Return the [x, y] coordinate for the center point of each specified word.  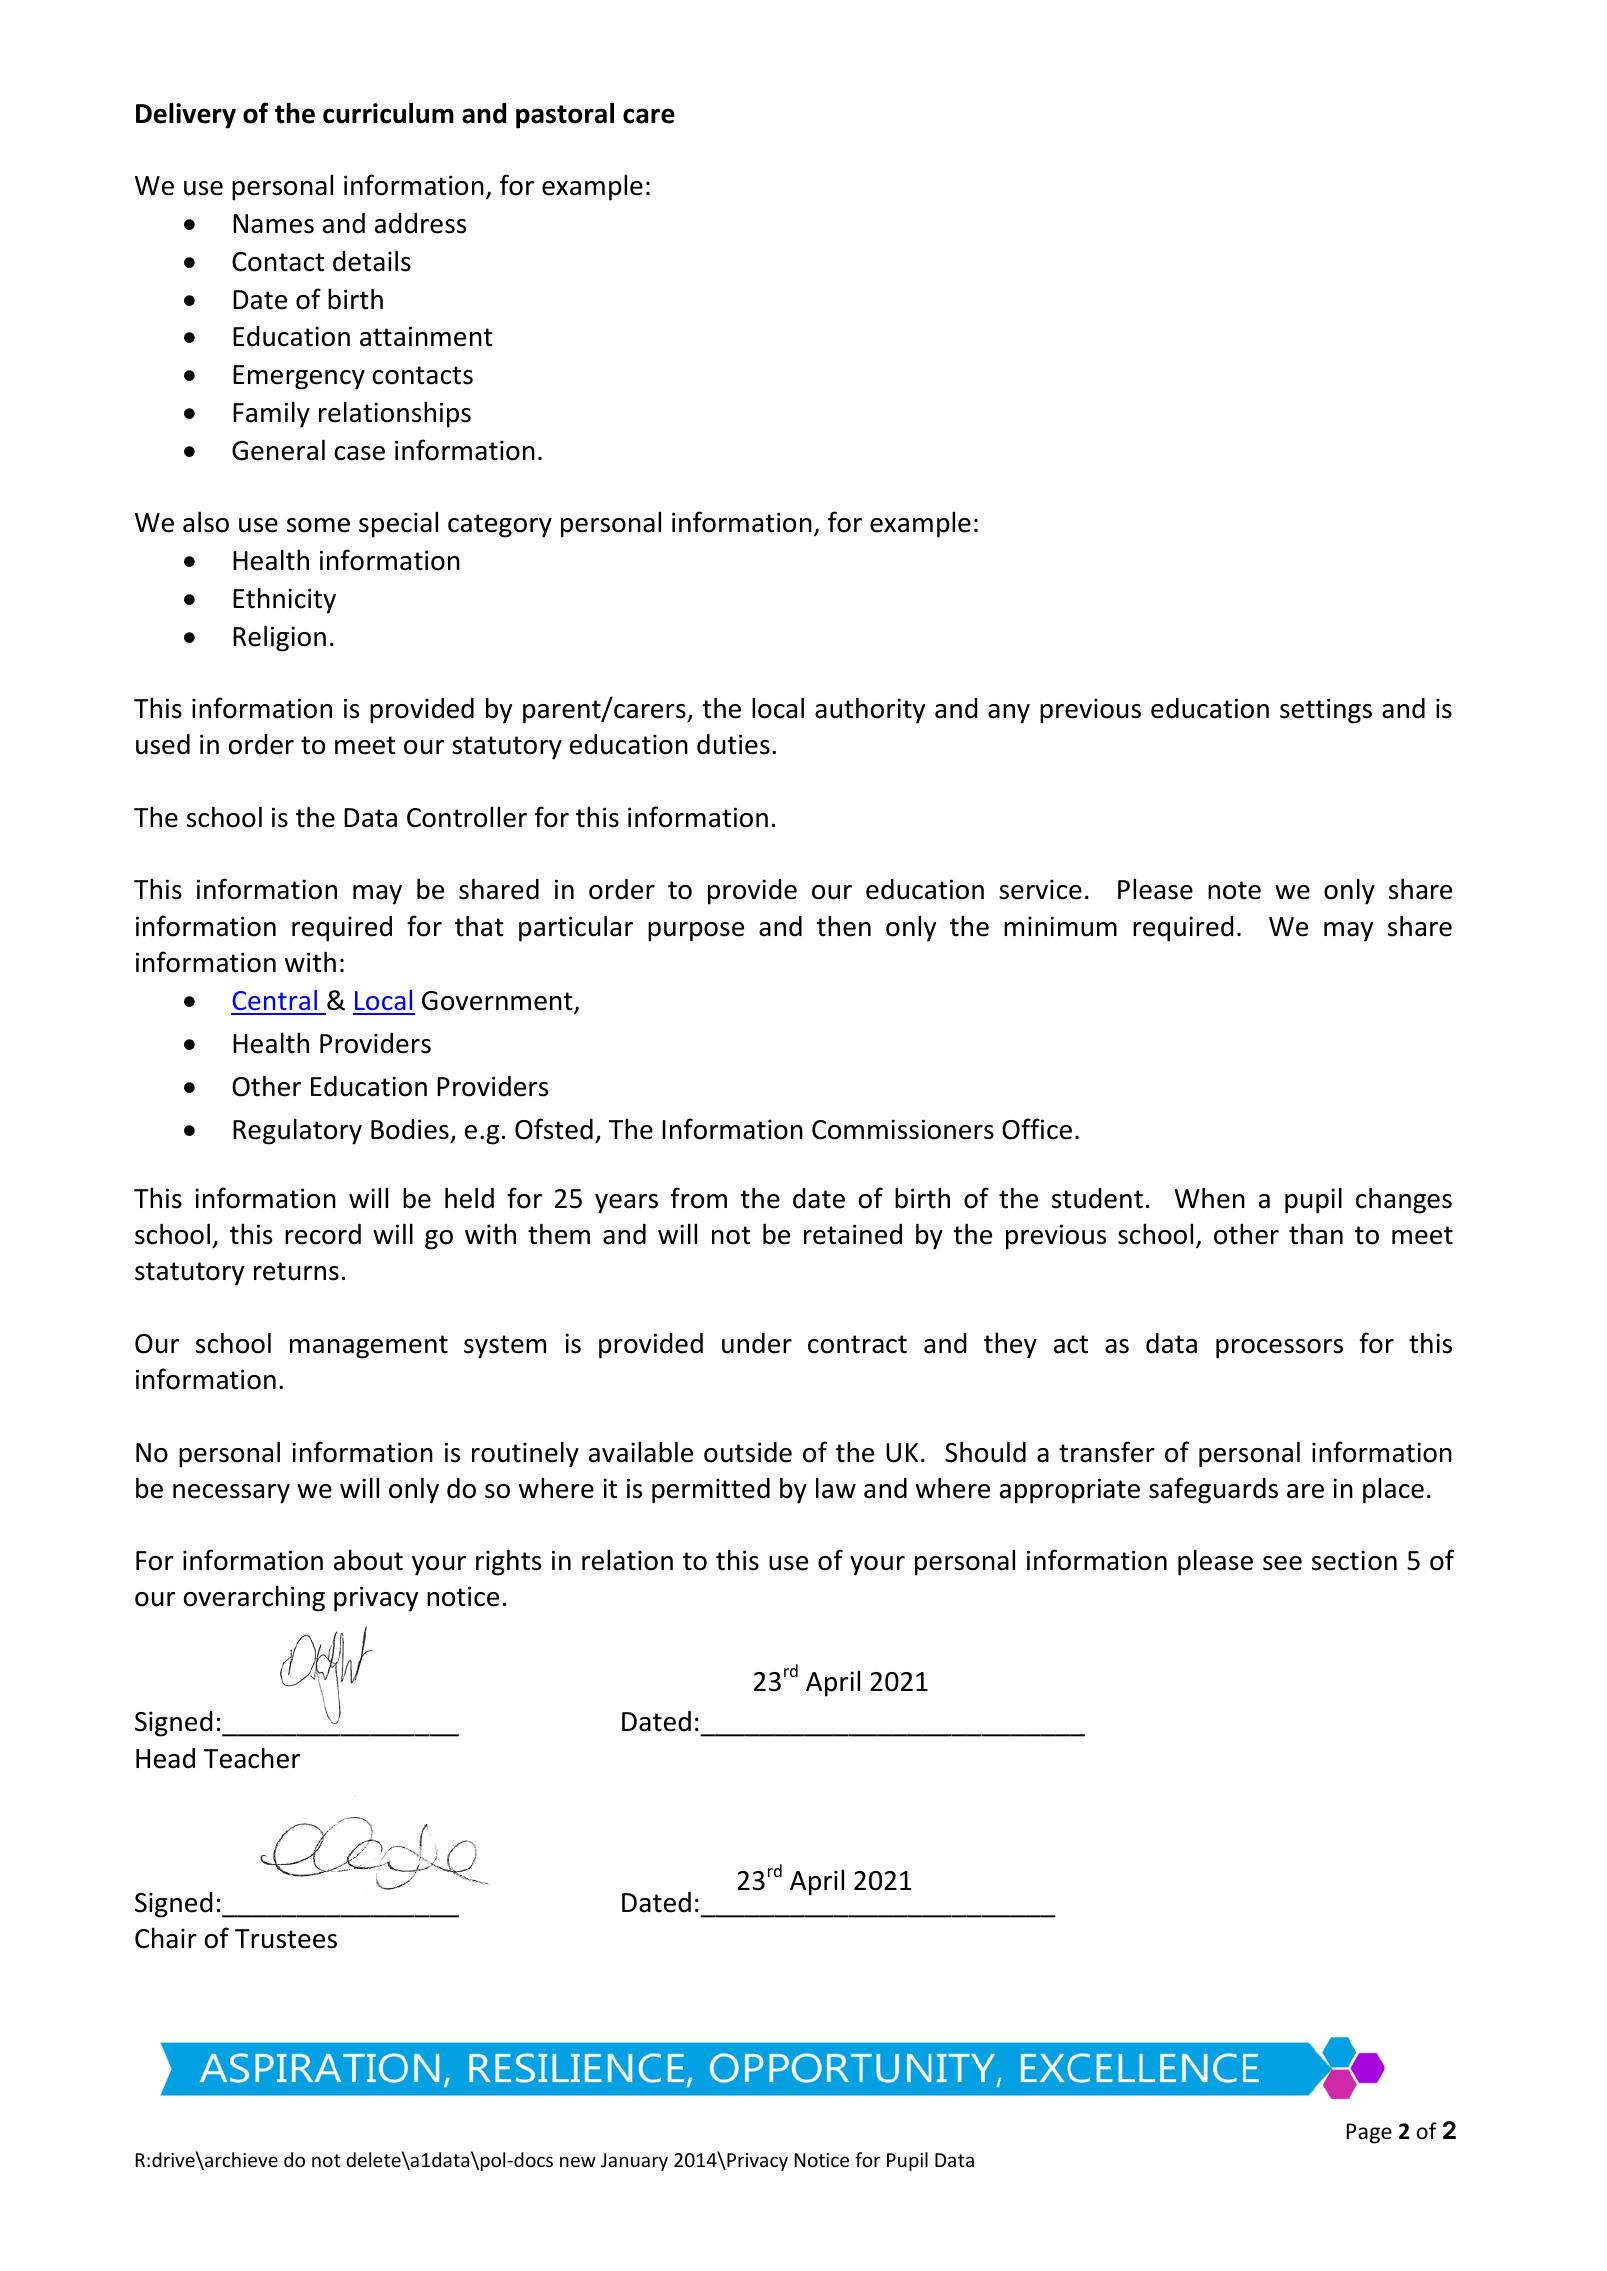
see [1282, 1563]
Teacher [252, 1758]
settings [1326, 711]
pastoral [565, 115]
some [318, 525]
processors [1279, 1349]
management [369, 1347]
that [479, 926]
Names [273, 224]
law [836, 1488]
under [757, 1343]
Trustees [286, 1939]
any [1009, 714]
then [844, 926]
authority [870, 710]
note [1234, 890]
